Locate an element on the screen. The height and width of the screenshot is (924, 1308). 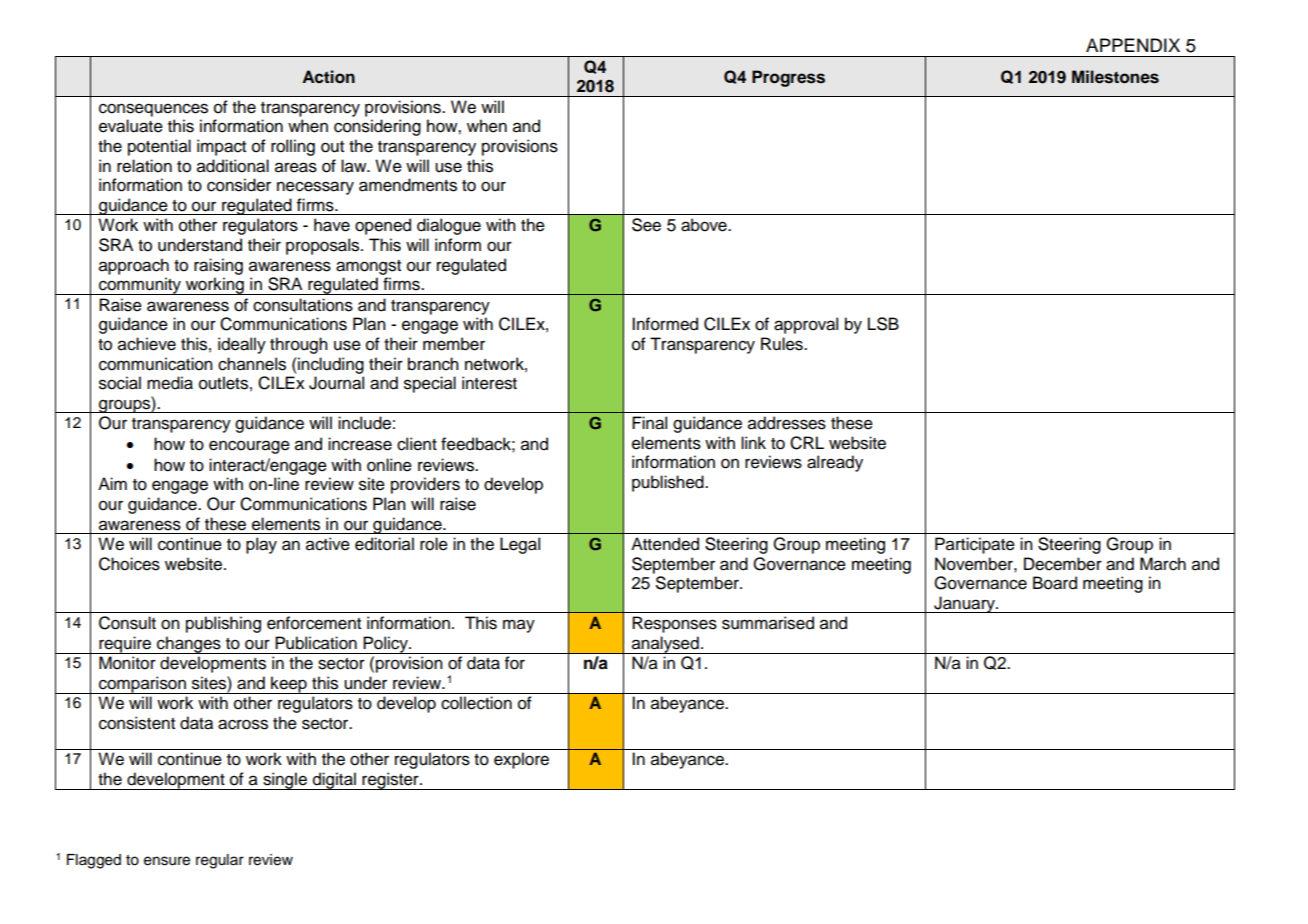
play is located at coordinates (261, 545).
